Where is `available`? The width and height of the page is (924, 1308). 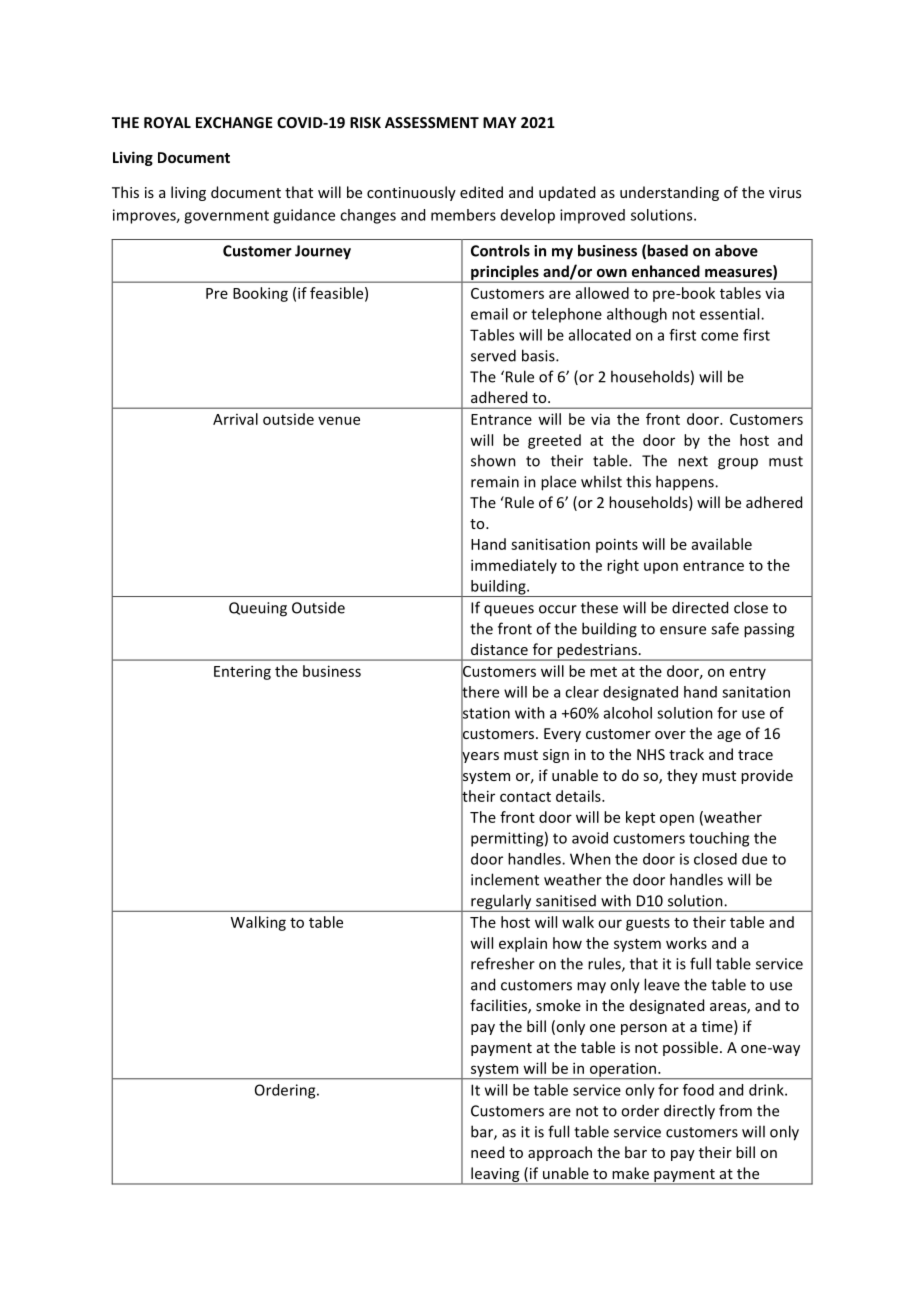 available is located at coordinates (722, 544).
